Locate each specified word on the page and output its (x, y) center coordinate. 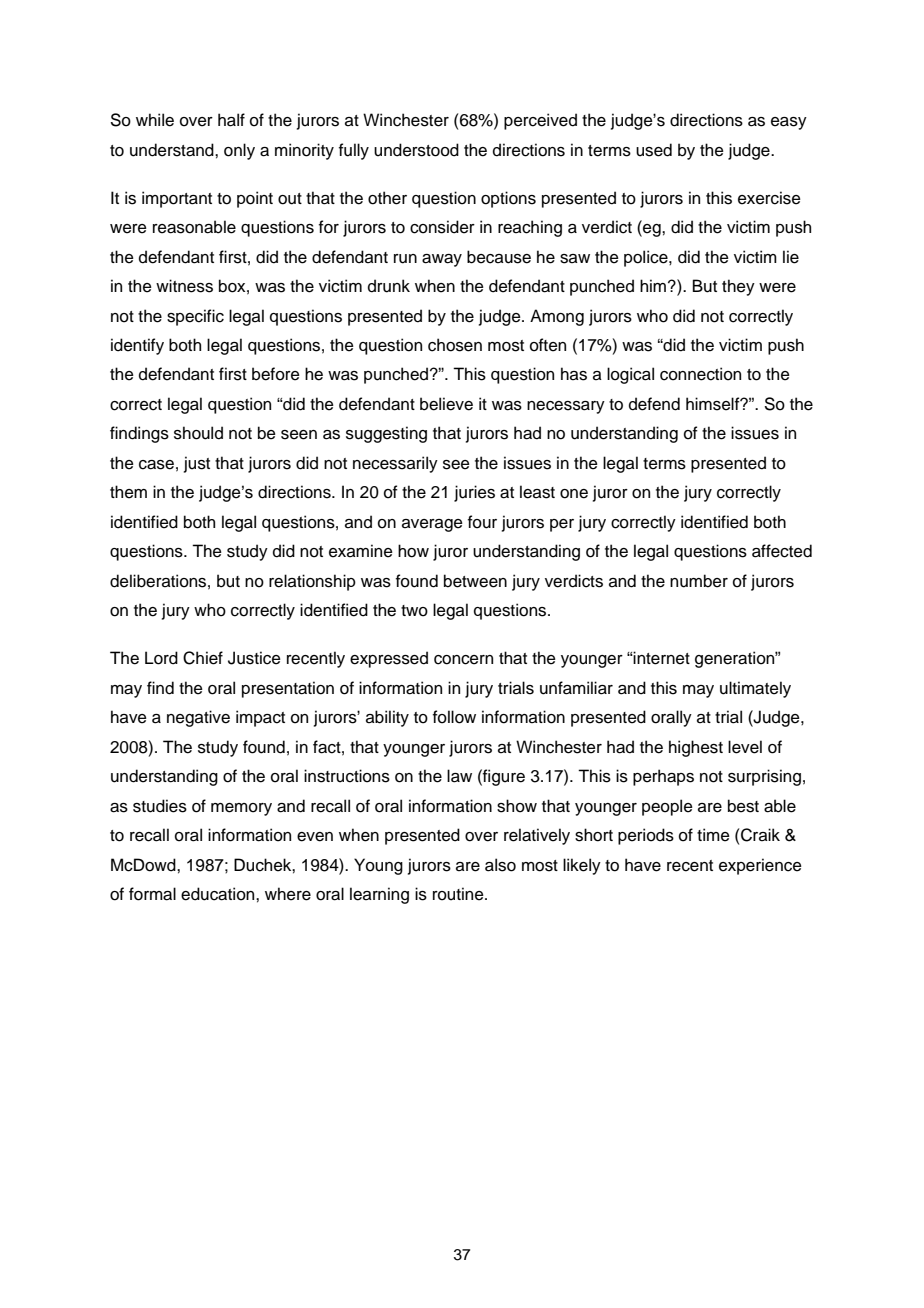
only (239, 151)
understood (416, 150)
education (219, 894)
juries (474, 493)
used (654, 150)
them (128, 492)
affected (782, 551)
